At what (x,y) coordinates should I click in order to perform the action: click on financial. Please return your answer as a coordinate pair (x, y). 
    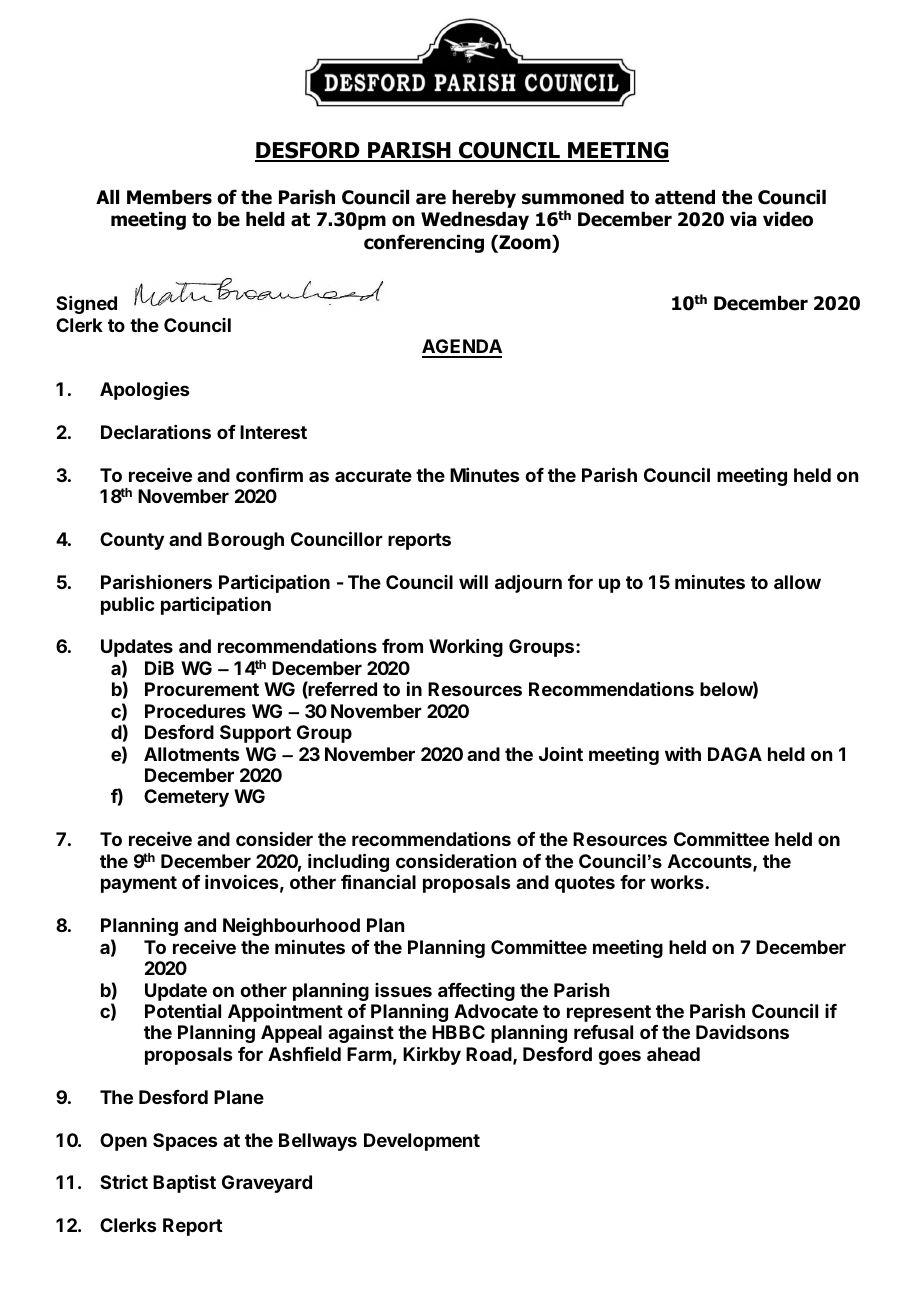
    Looking at the image, I should click on (378, 881).
